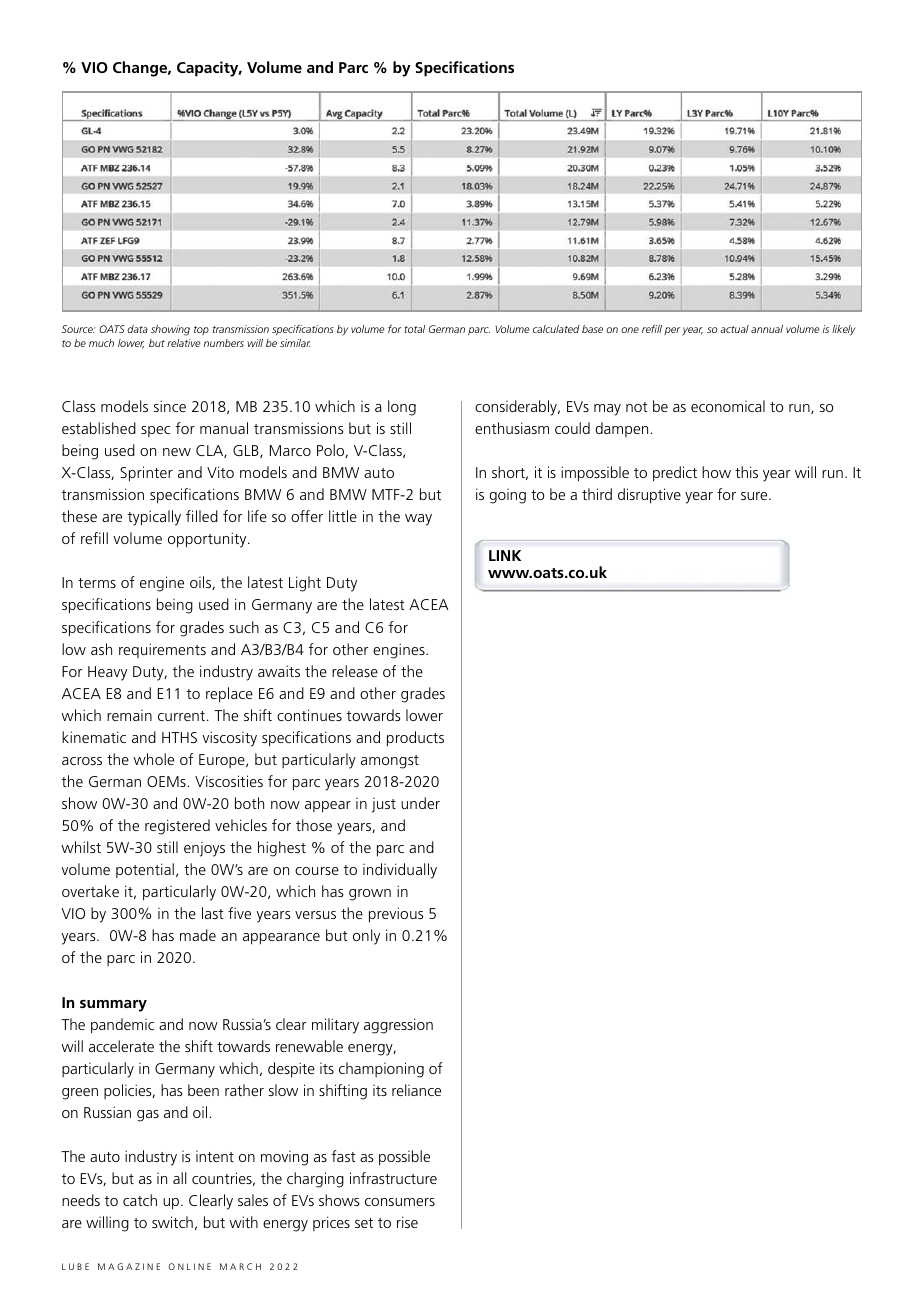 This screenshot has width=924, height=1308. What do you see at coordinates (184, 343) in the screenshot?
I see `relative` at bounding box center [184, 343].
